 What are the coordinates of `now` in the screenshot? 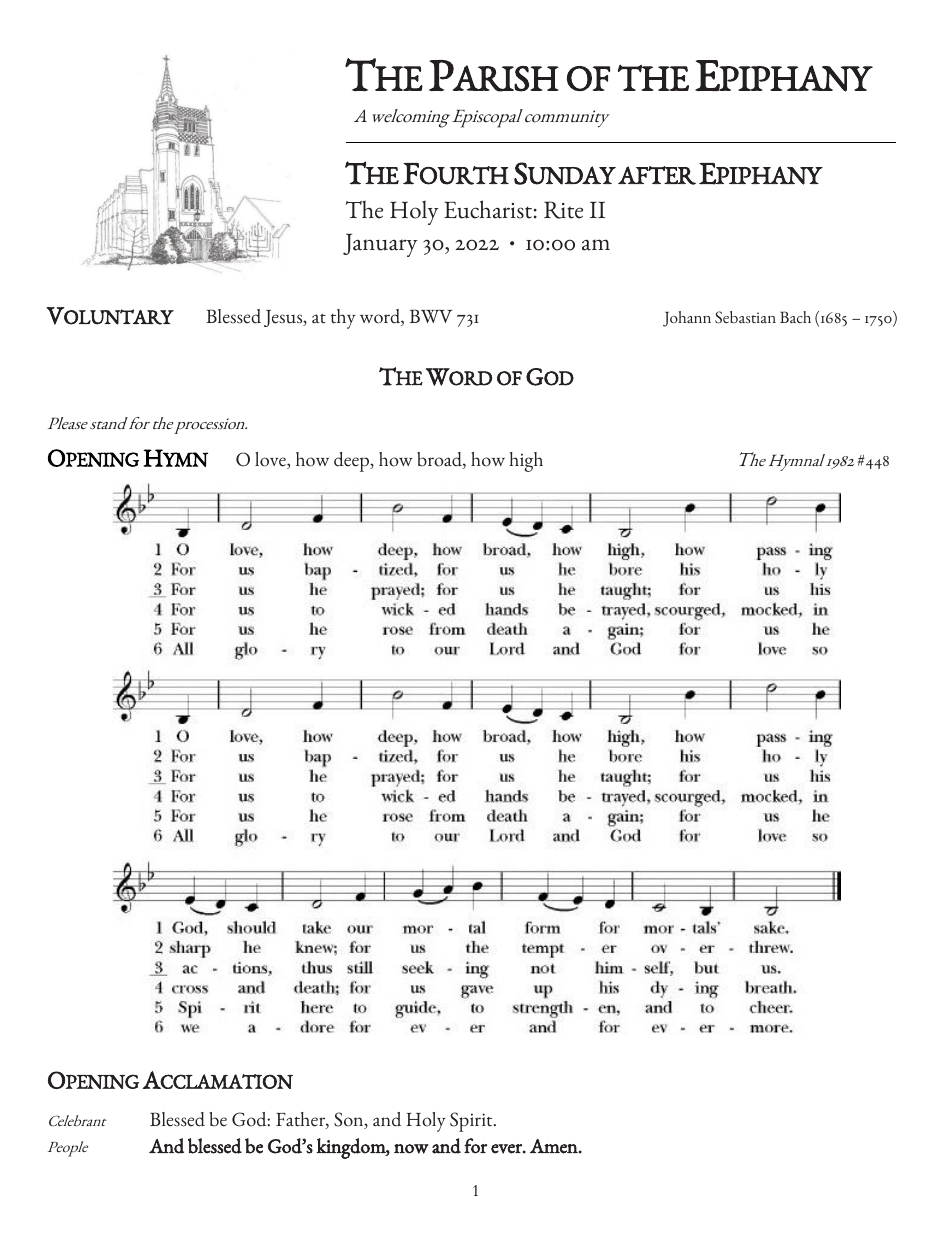 It's located at (411, 1149).
